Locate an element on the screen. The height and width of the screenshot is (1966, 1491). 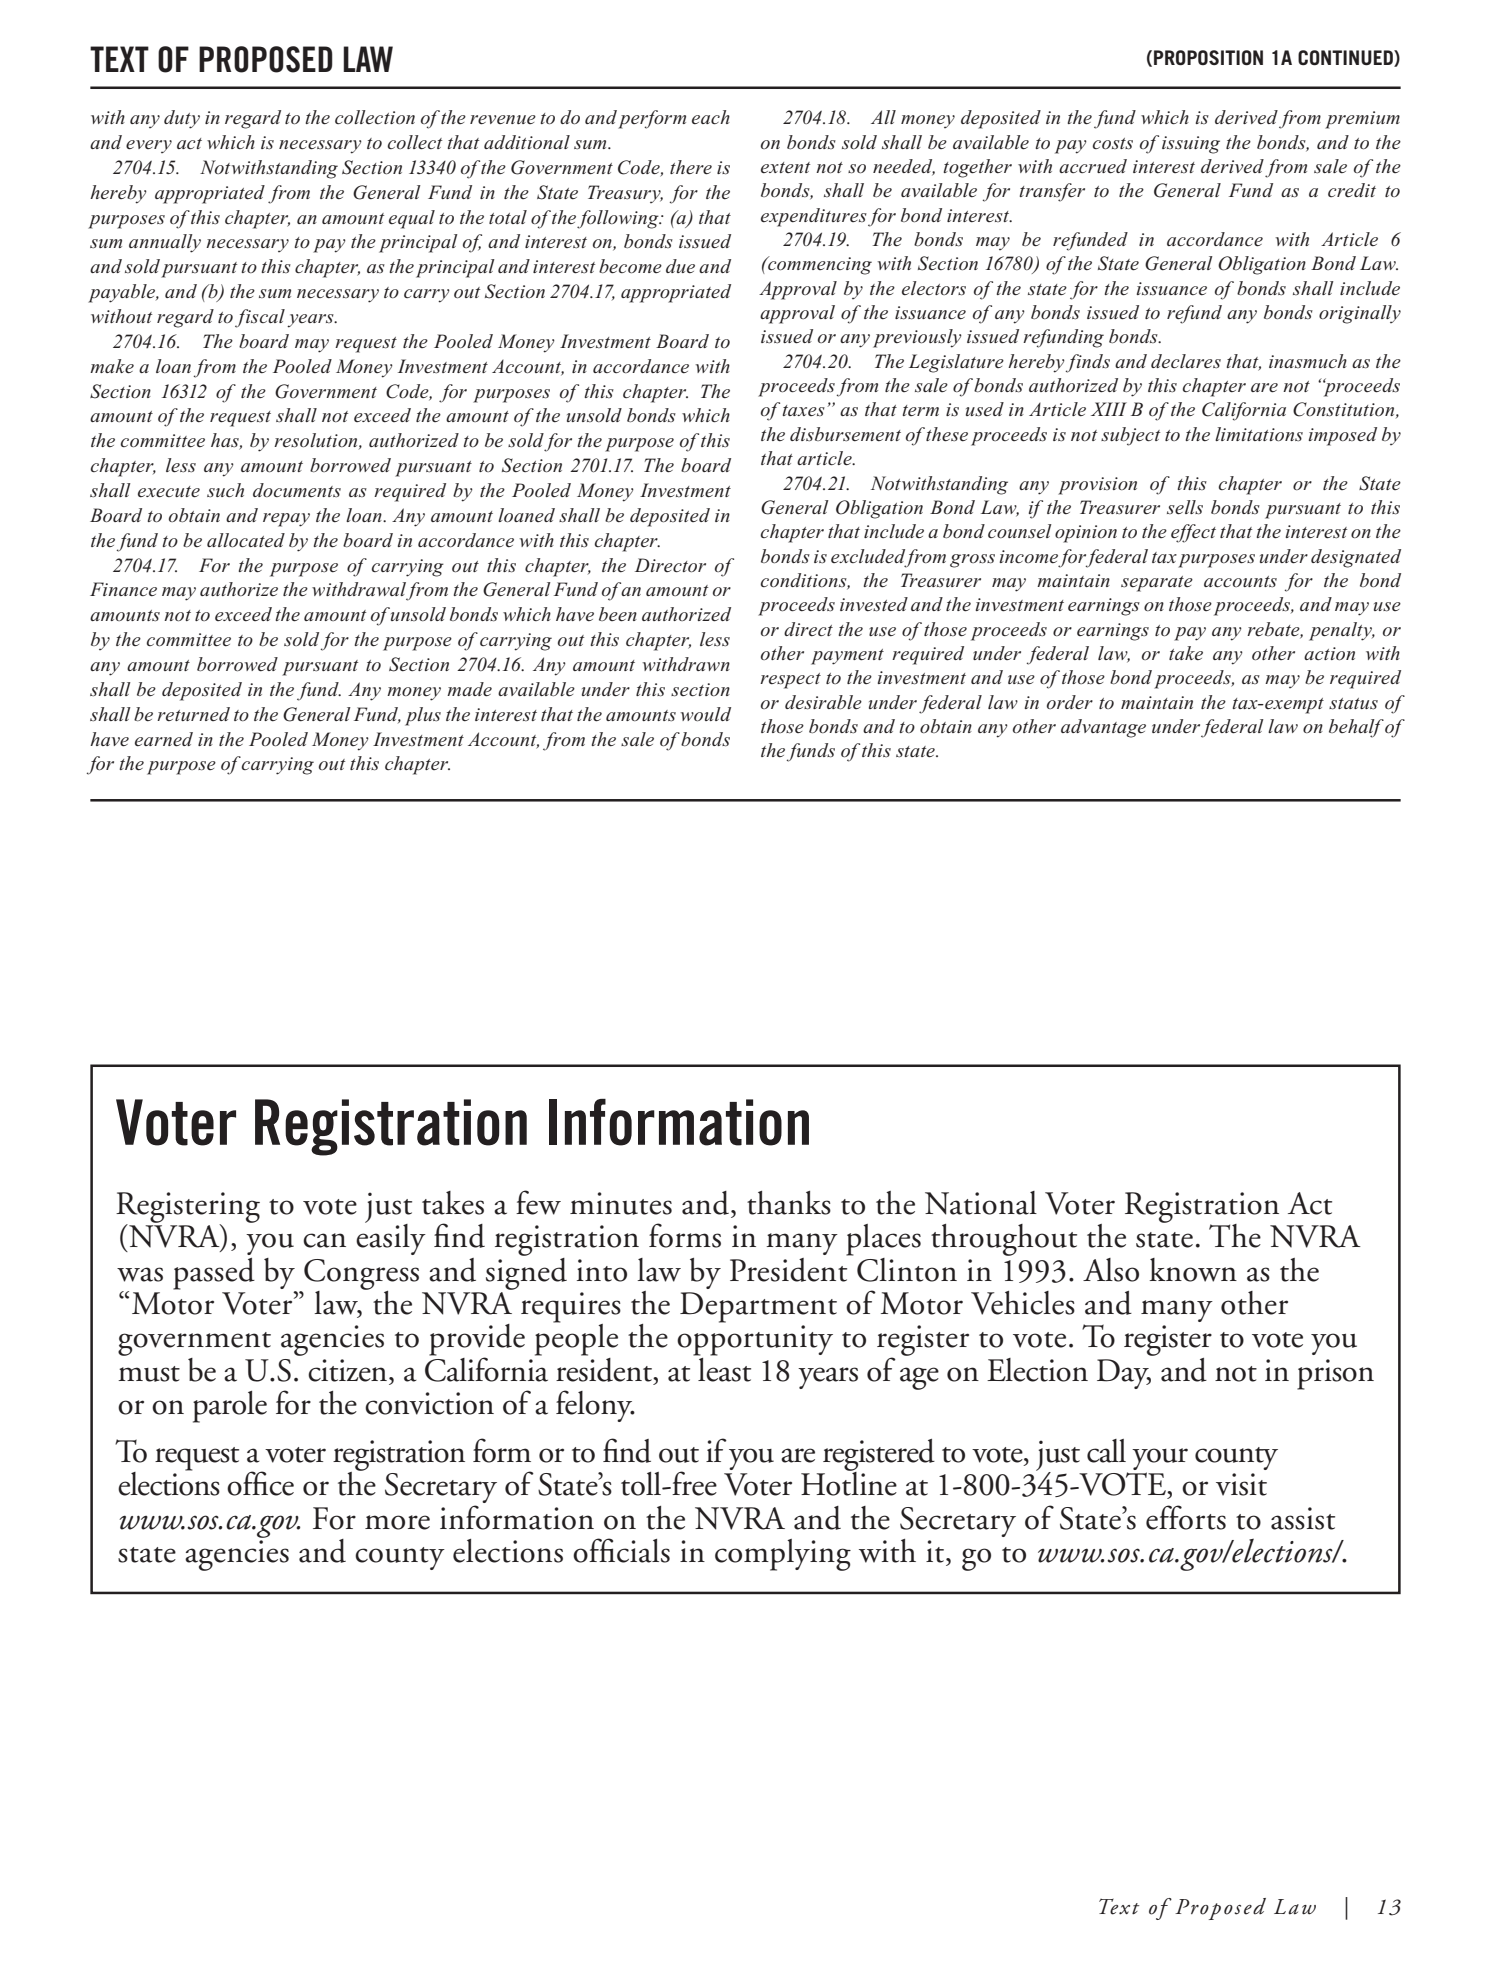
thanks is located at coordinates (789, 1203).
